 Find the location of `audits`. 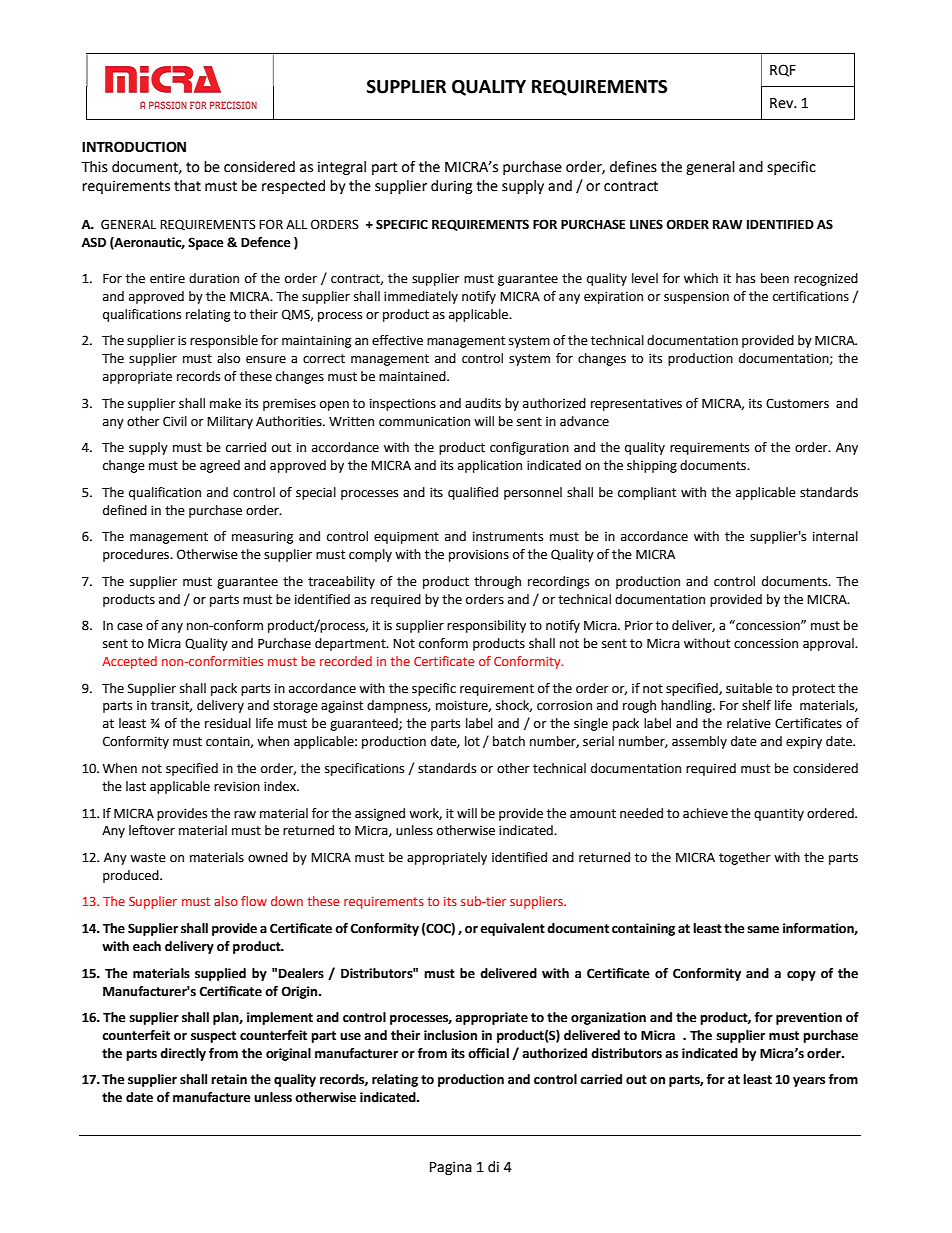

audits is located at coordinates (483, 403).
